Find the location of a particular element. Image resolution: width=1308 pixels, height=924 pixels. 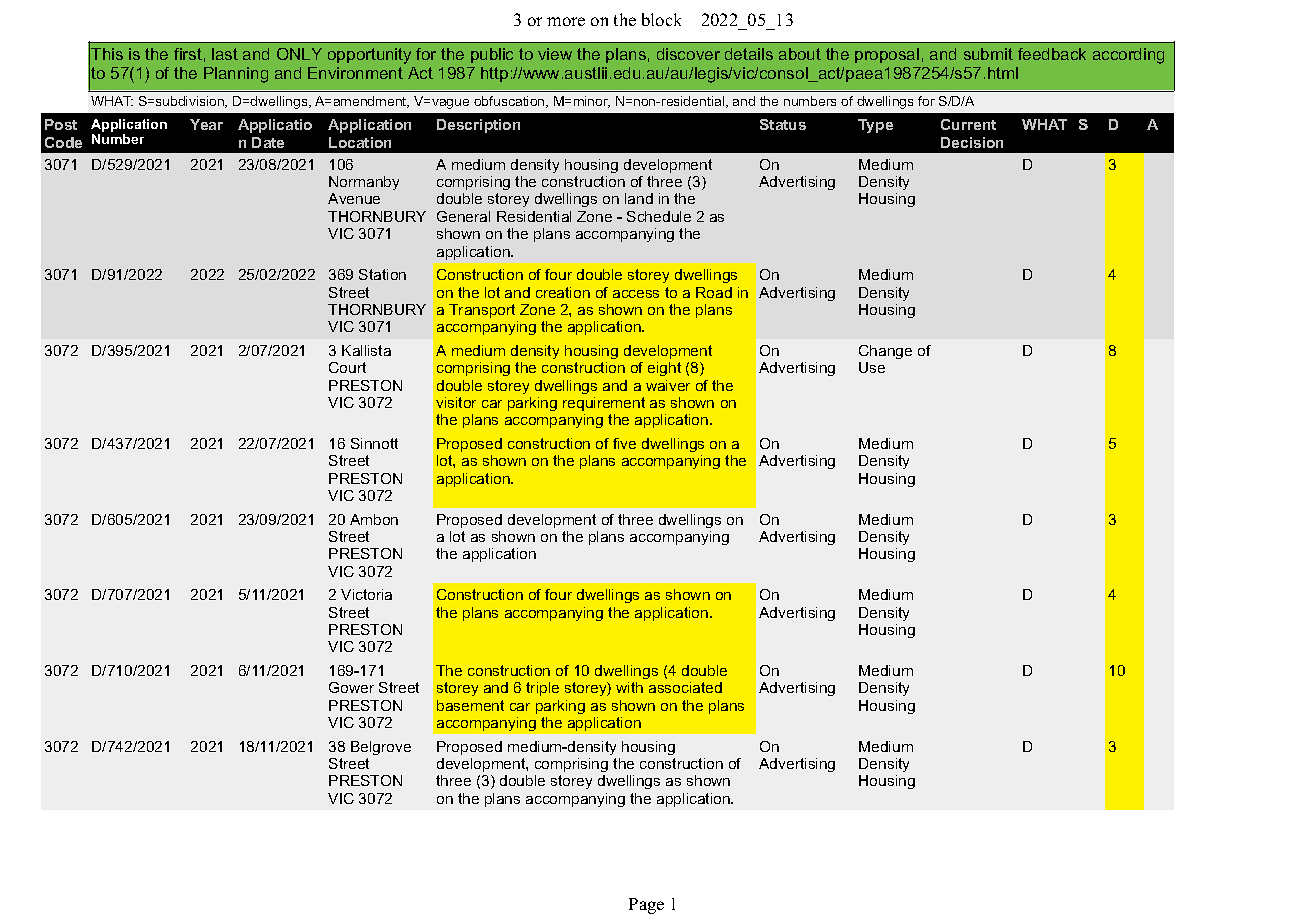

first is located at coordinates (188, 54).
